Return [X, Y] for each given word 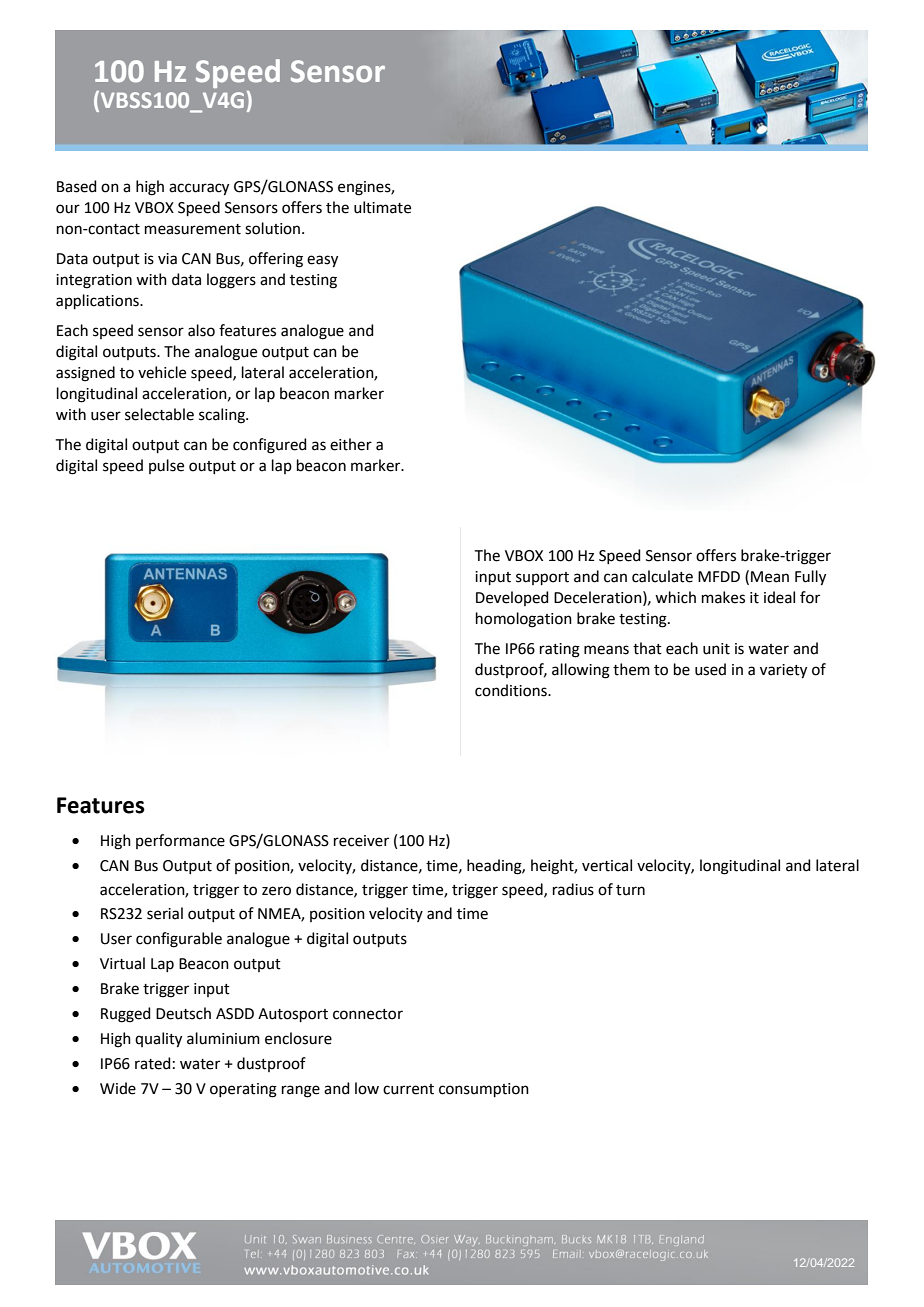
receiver [361, 841]
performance [180, 841]
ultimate [382, 207]
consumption [484, 1090]
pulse [166, 466]
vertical [607, 865]
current [408, 1089]
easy [322, 261]
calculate [662, 576]
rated [153, 1063]
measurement [193, 229]
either [351, 444]
